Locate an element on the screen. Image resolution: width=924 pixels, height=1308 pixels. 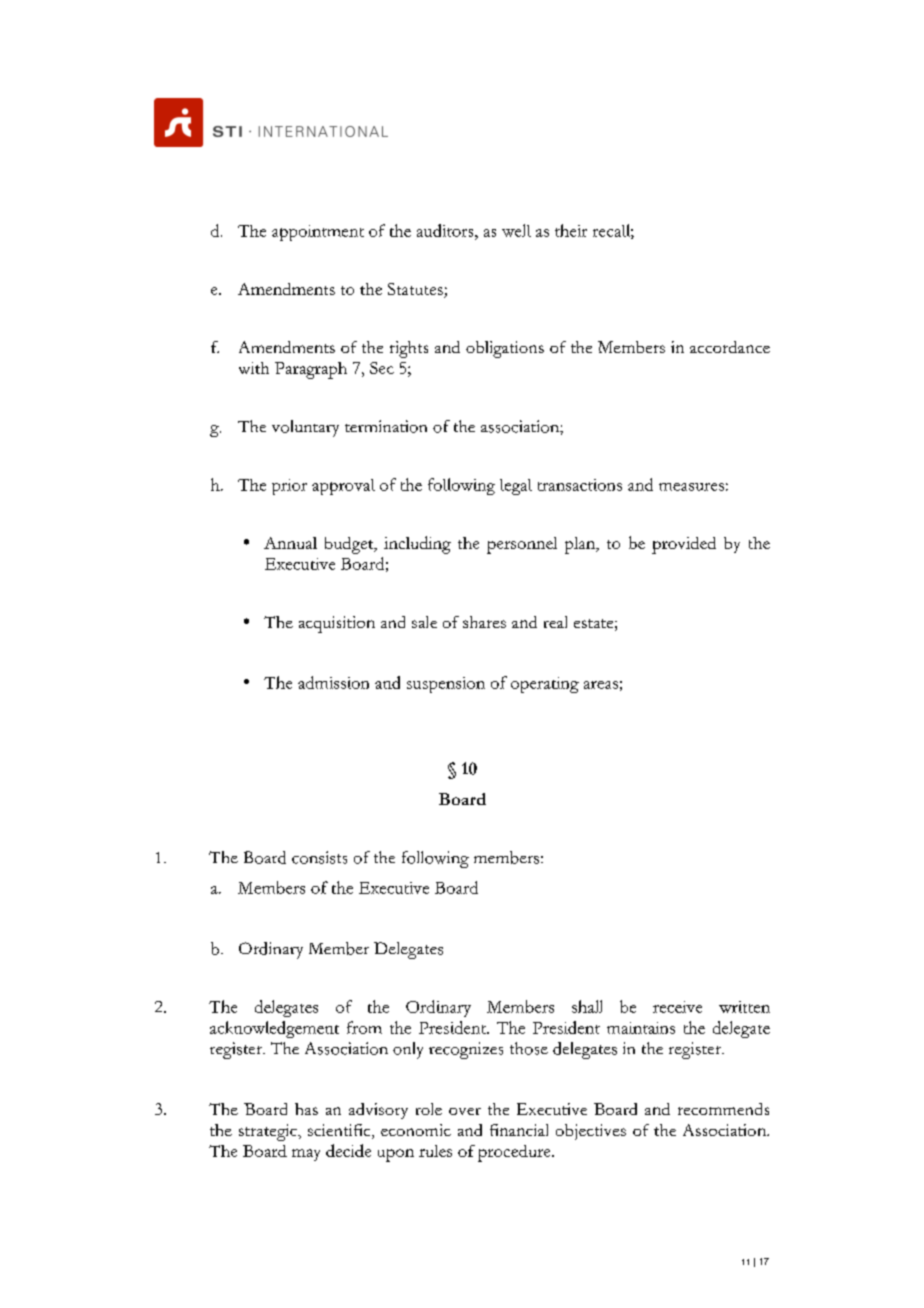
has is located at coordinates (306, 1109).
